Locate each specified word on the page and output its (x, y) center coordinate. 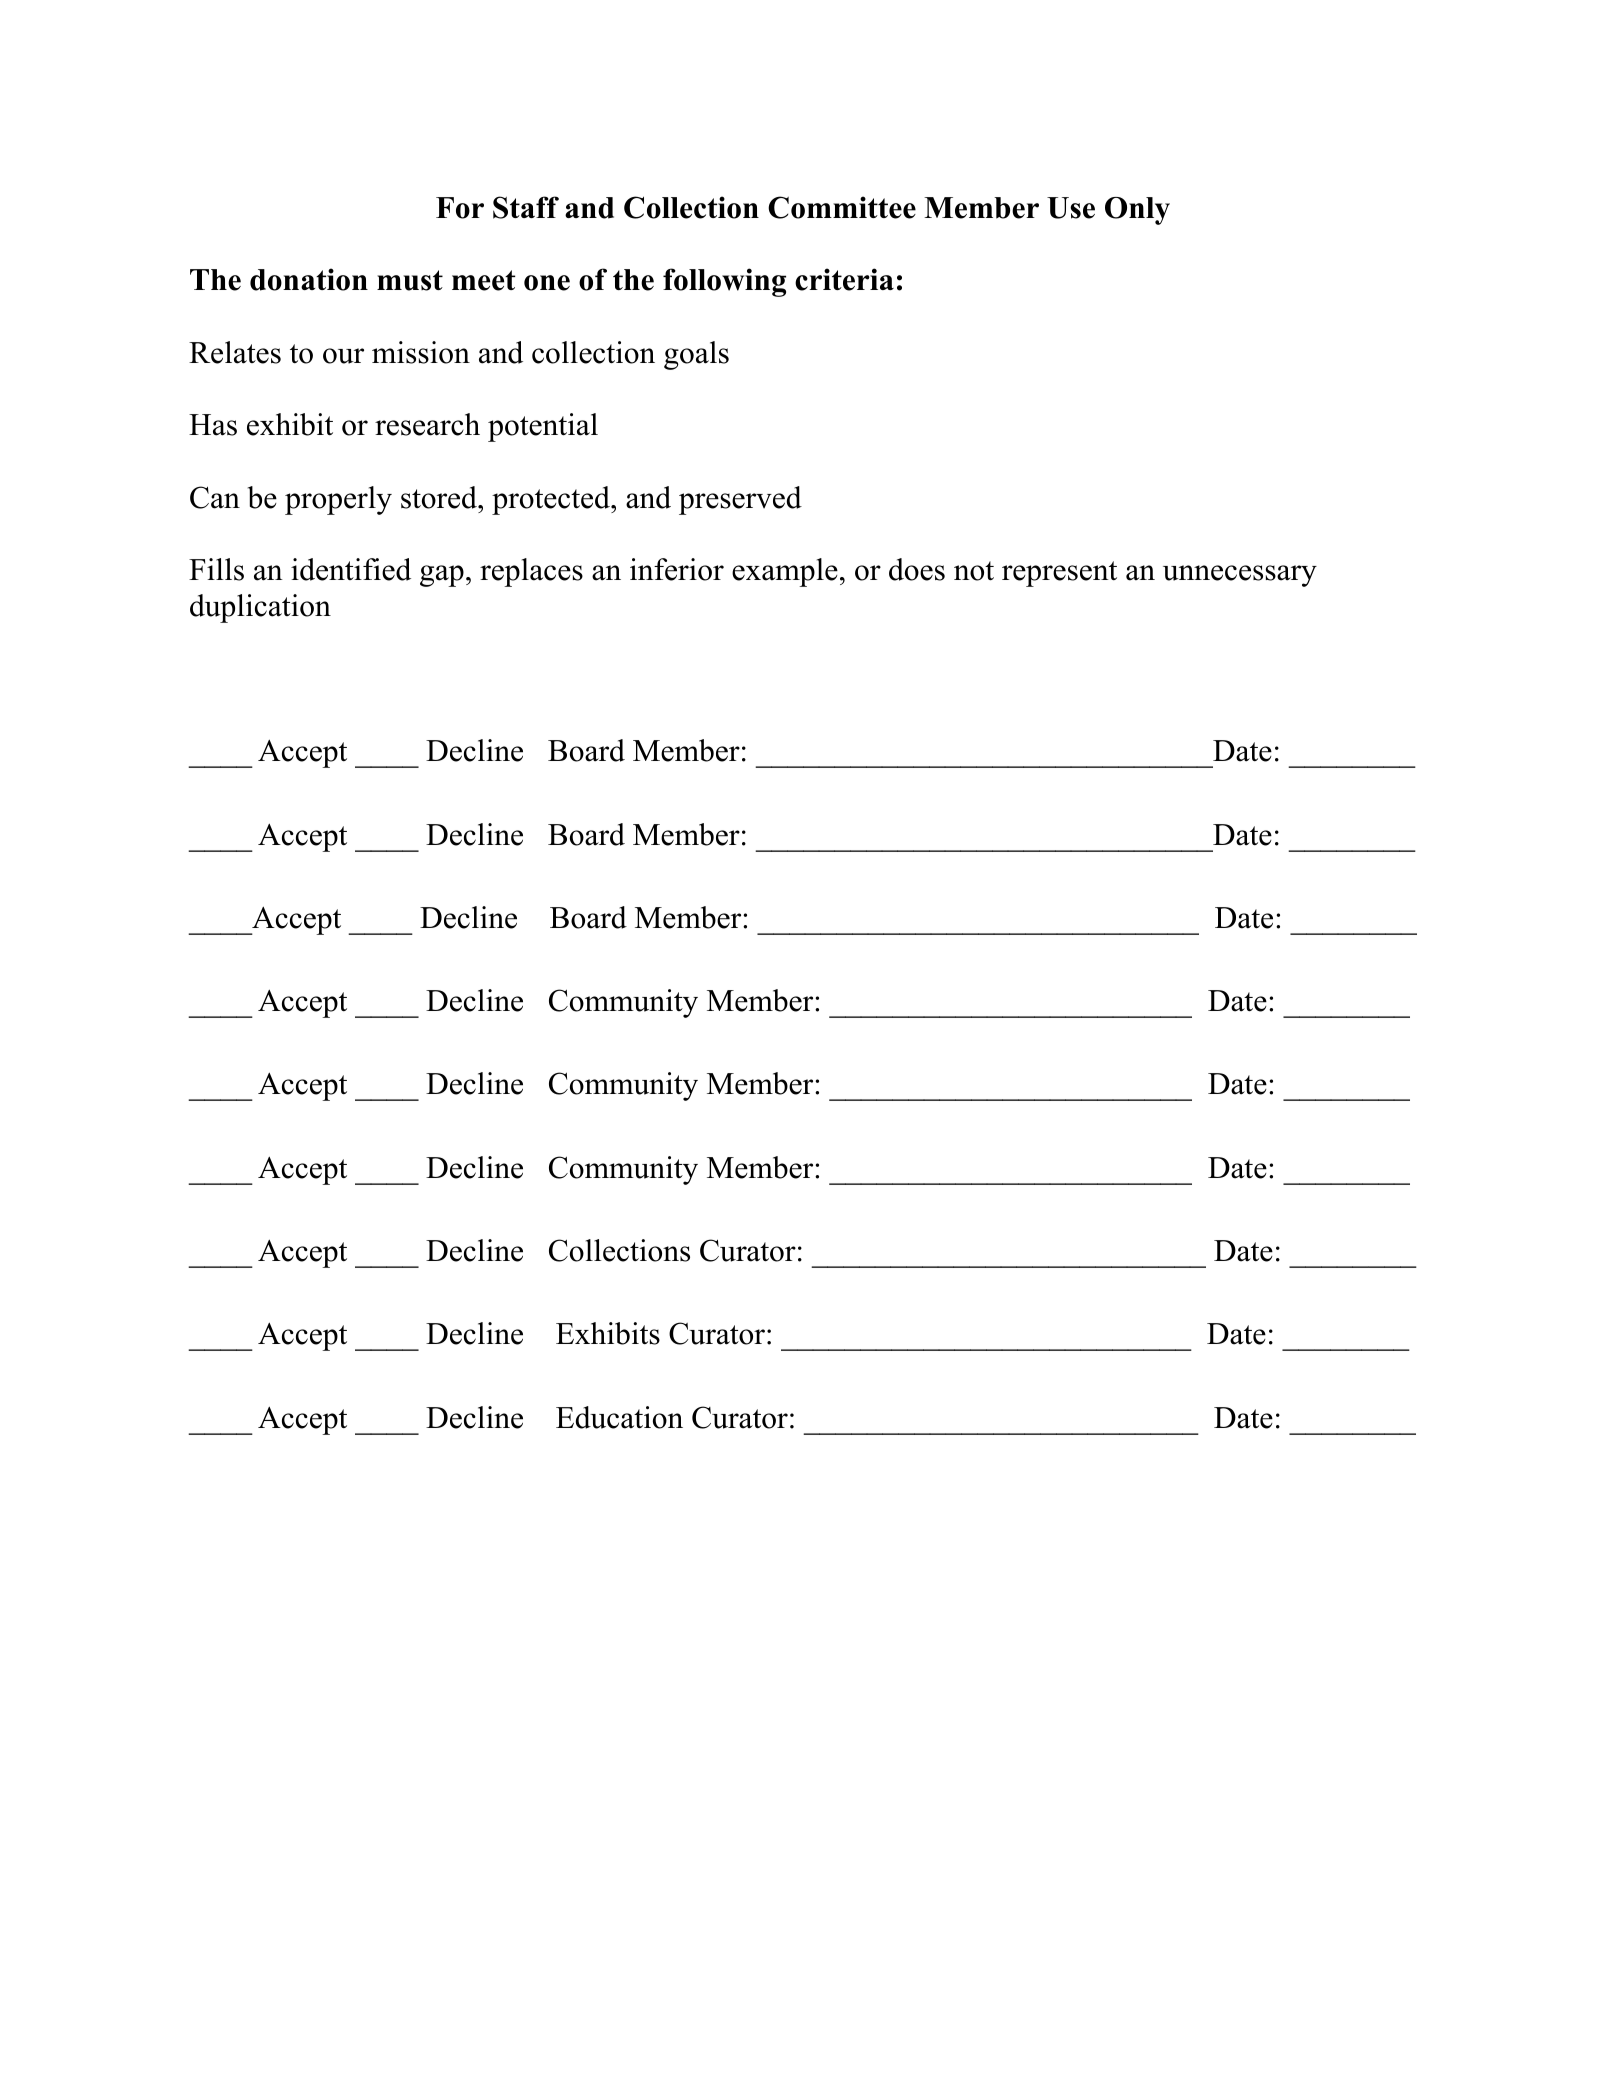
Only (1137, 211)
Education (619, 1417)
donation (309, 279)
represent (1059, 574)
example (785, 572)
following (724, 282)
